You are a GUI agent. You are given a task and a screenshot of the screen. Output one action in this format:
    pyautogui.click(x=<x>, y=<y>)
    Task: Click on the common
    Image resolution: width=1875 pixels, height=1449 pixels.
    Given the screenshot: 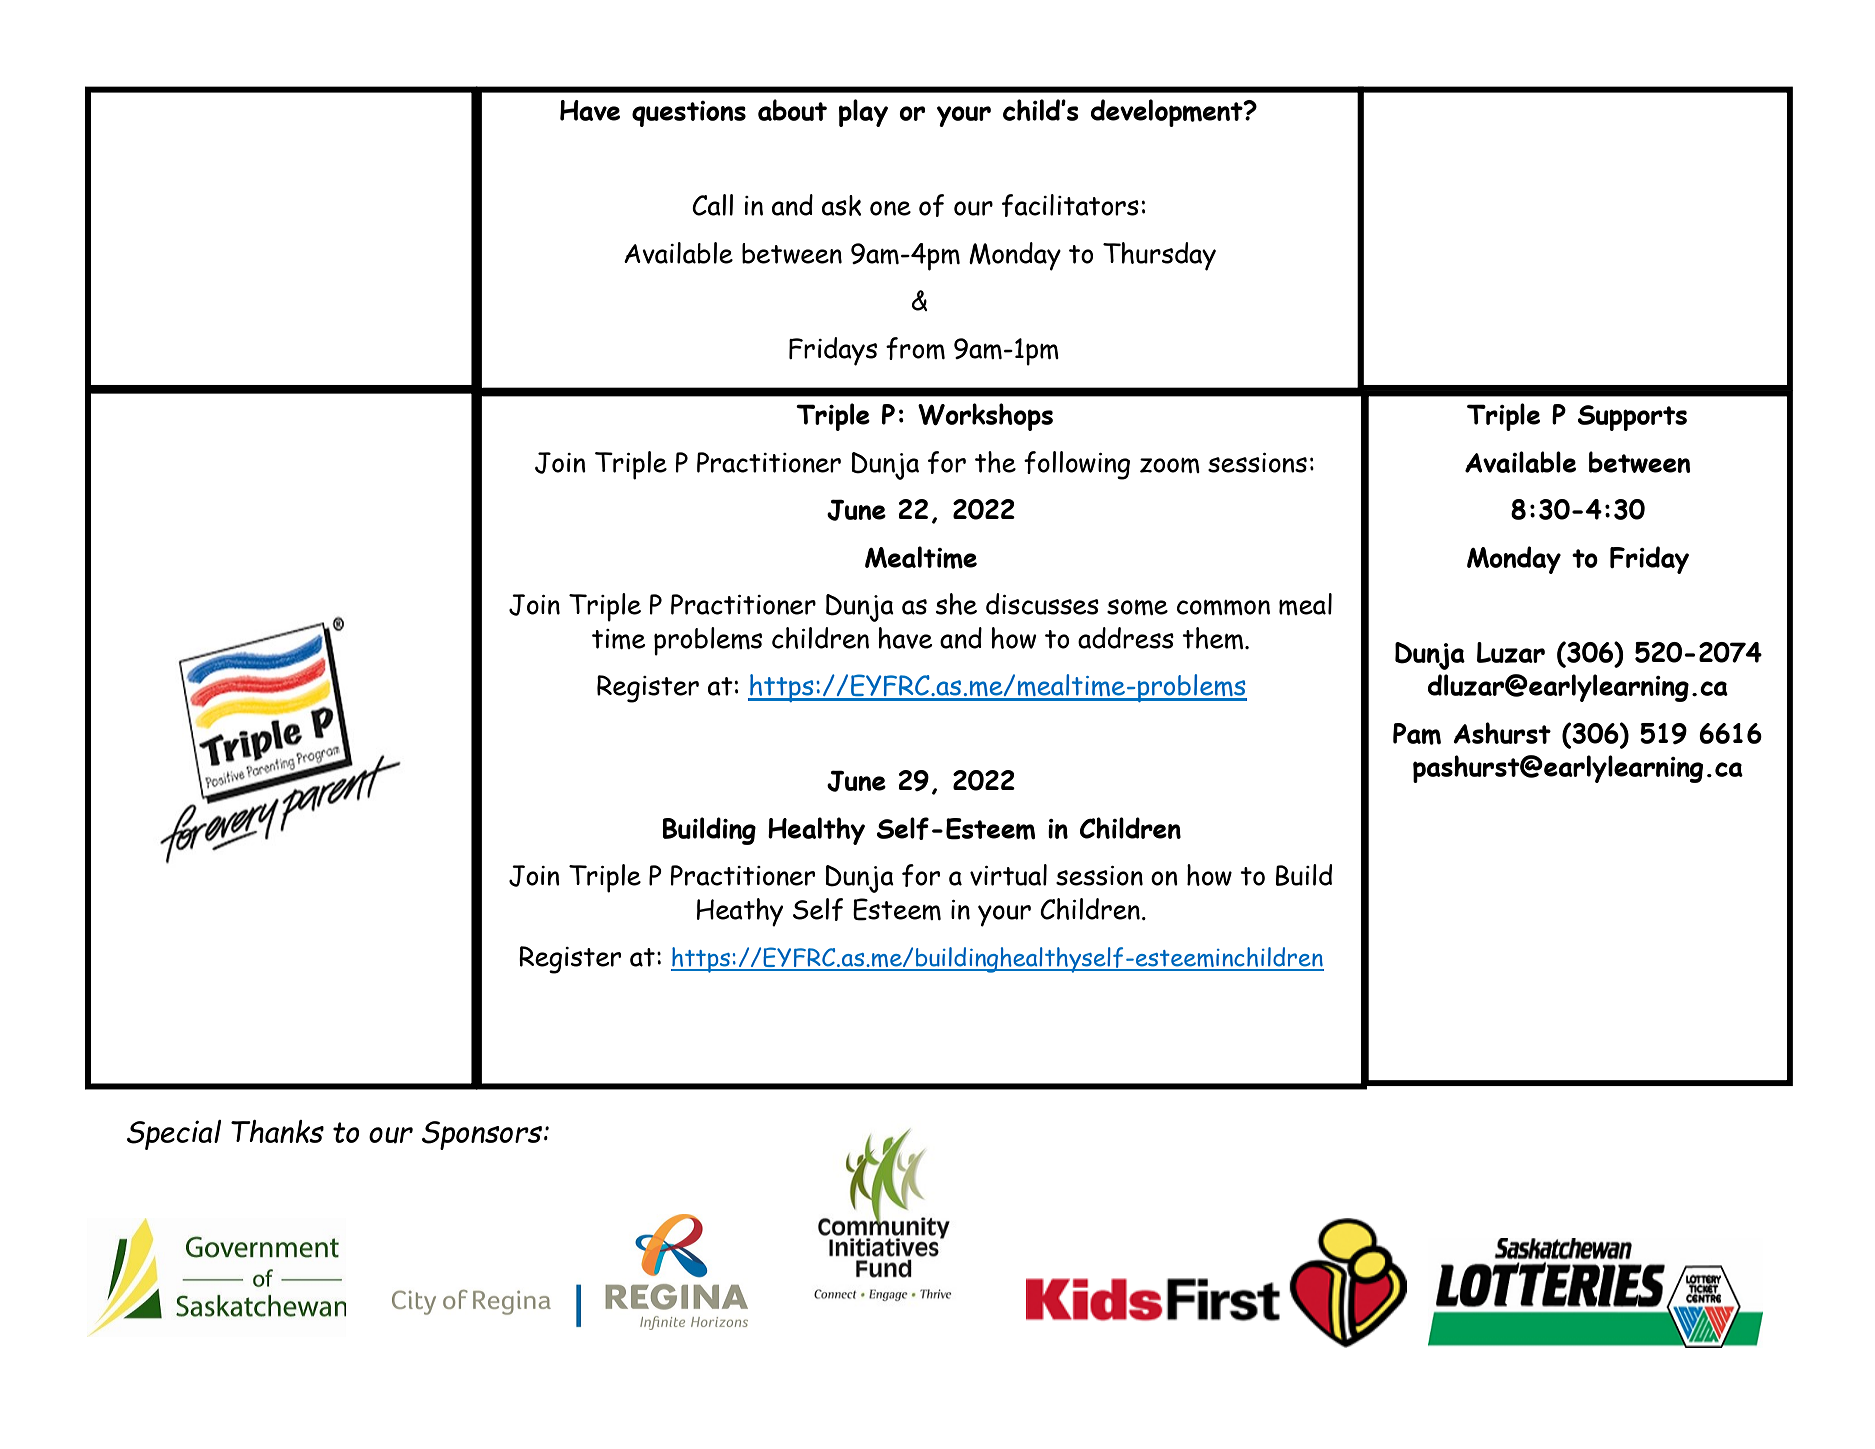 What is the action you would take?
    pyautogui.click(x=1223, y=607)
